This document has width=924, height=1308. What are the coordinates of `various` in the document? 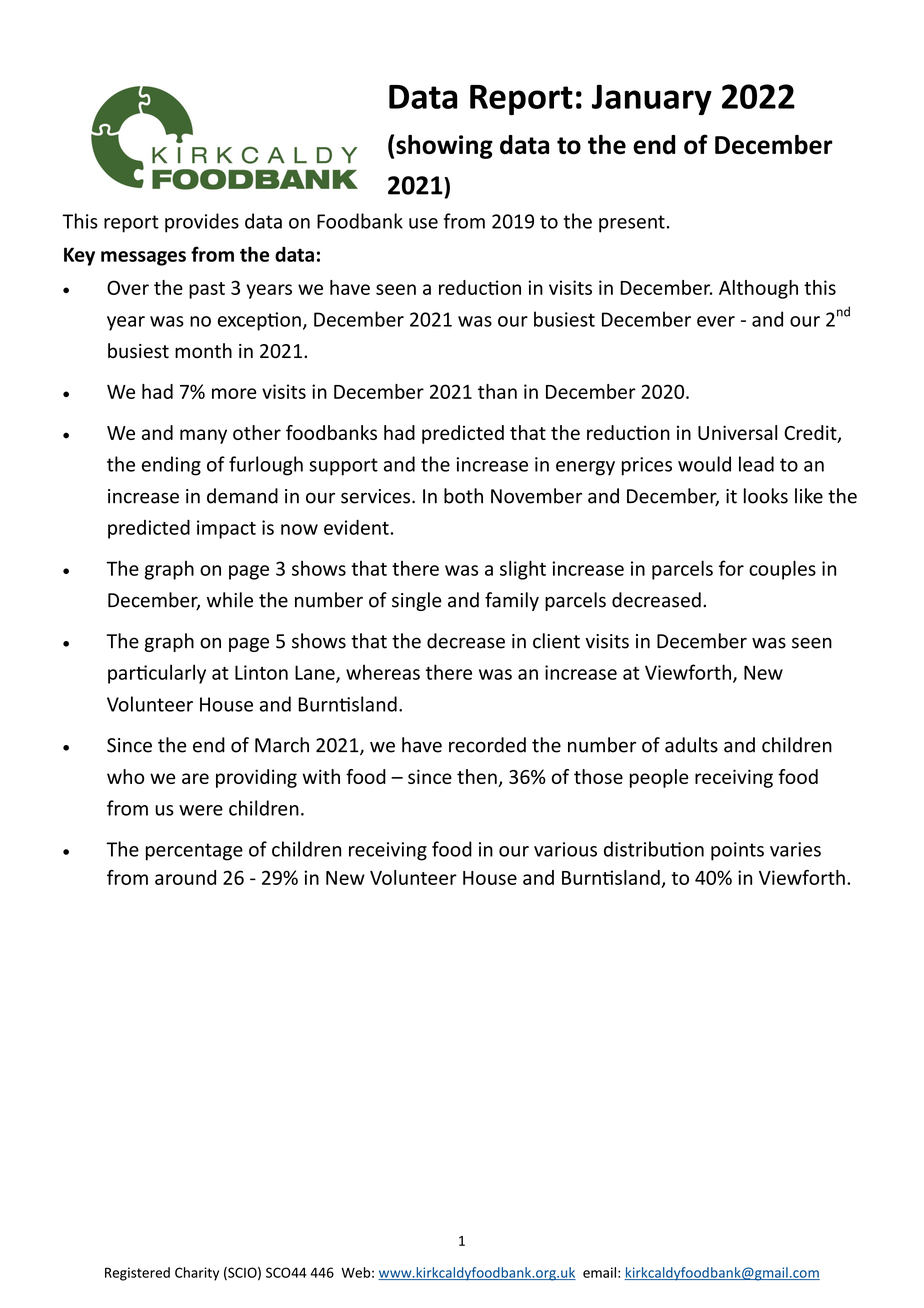 It's located at (565, 849).
